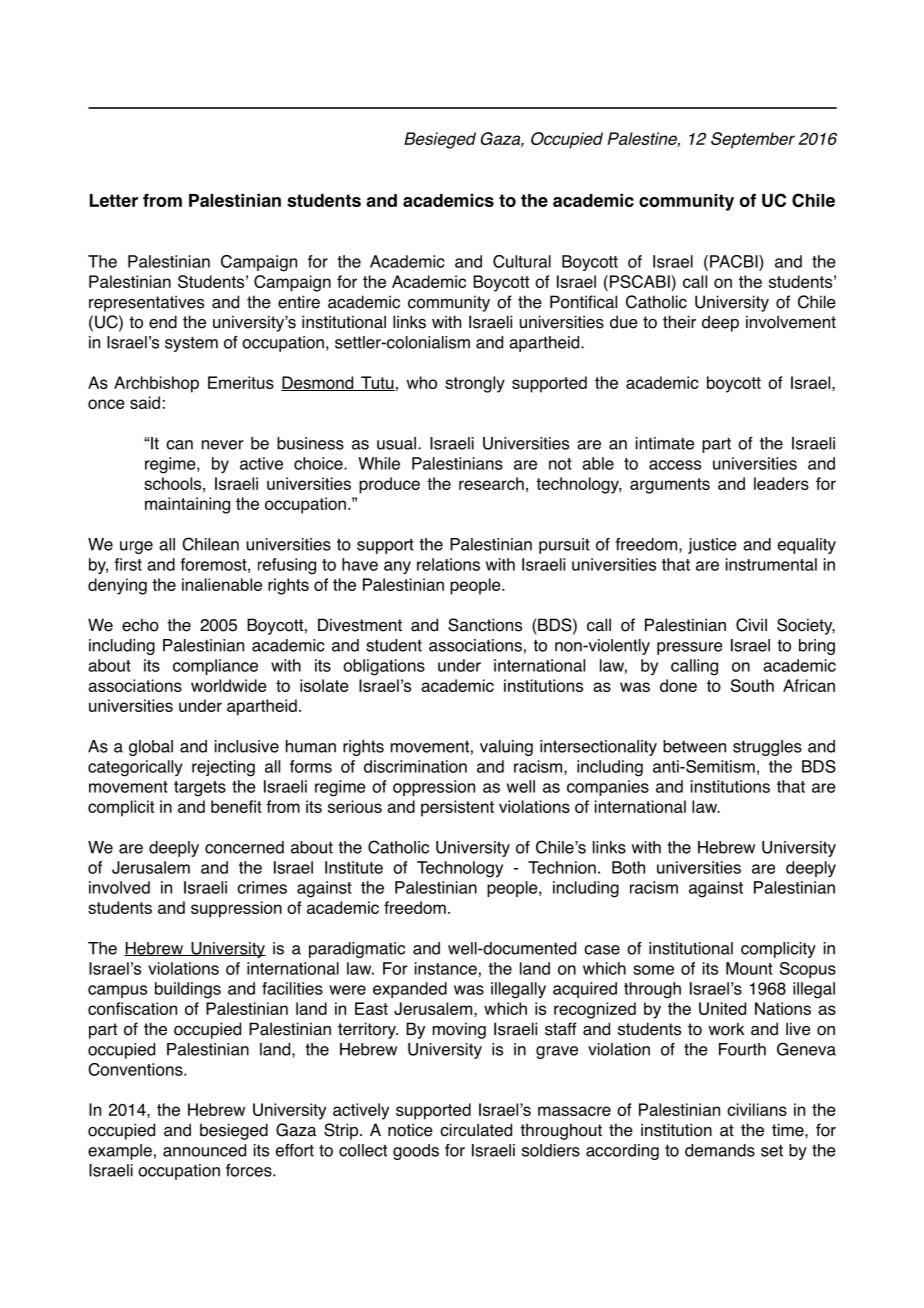 This document has height=1308, width=924. Describe the element at coordinates (446, 968) in the document. I see `instance` at that location.
